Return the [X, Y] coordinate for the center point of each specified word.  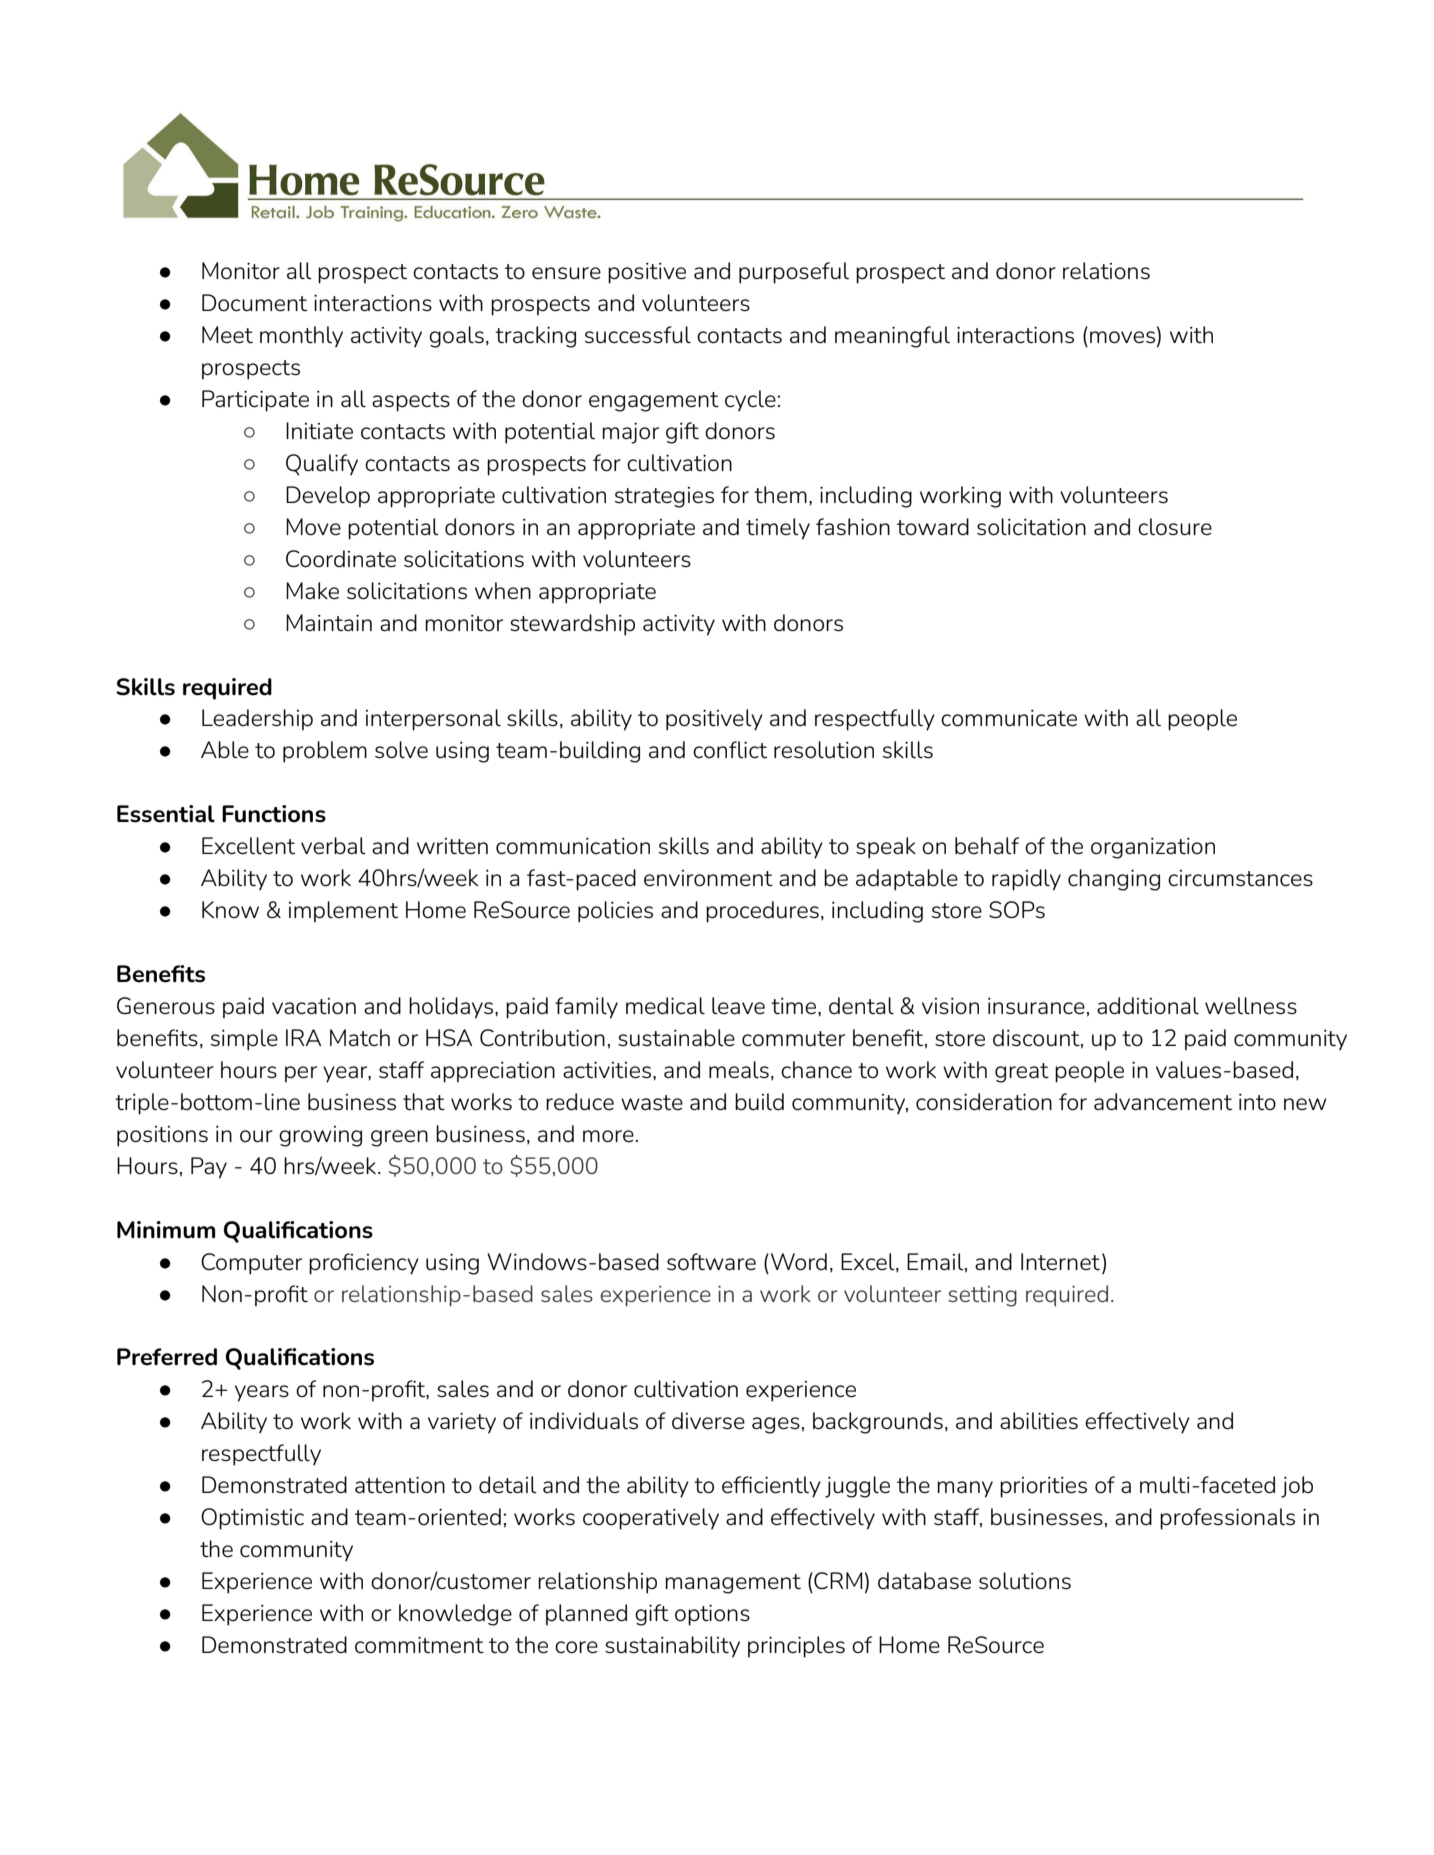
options [712, 1615]
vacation [314, 1006]
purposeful [794, 273]
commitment [419, 1645]
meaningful [892, 337]
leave [738, 1005]
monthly [301, 337]
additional [1148, 1005]
